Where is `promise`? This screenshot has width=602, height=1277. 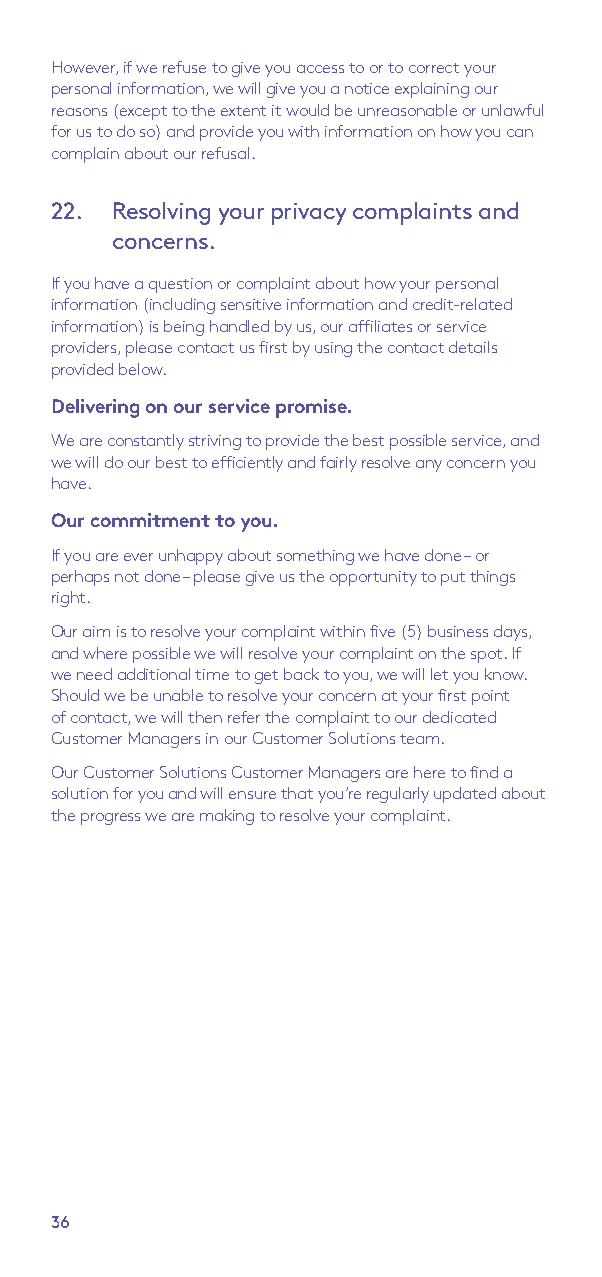 promise is located at coordinates (312, 408).
